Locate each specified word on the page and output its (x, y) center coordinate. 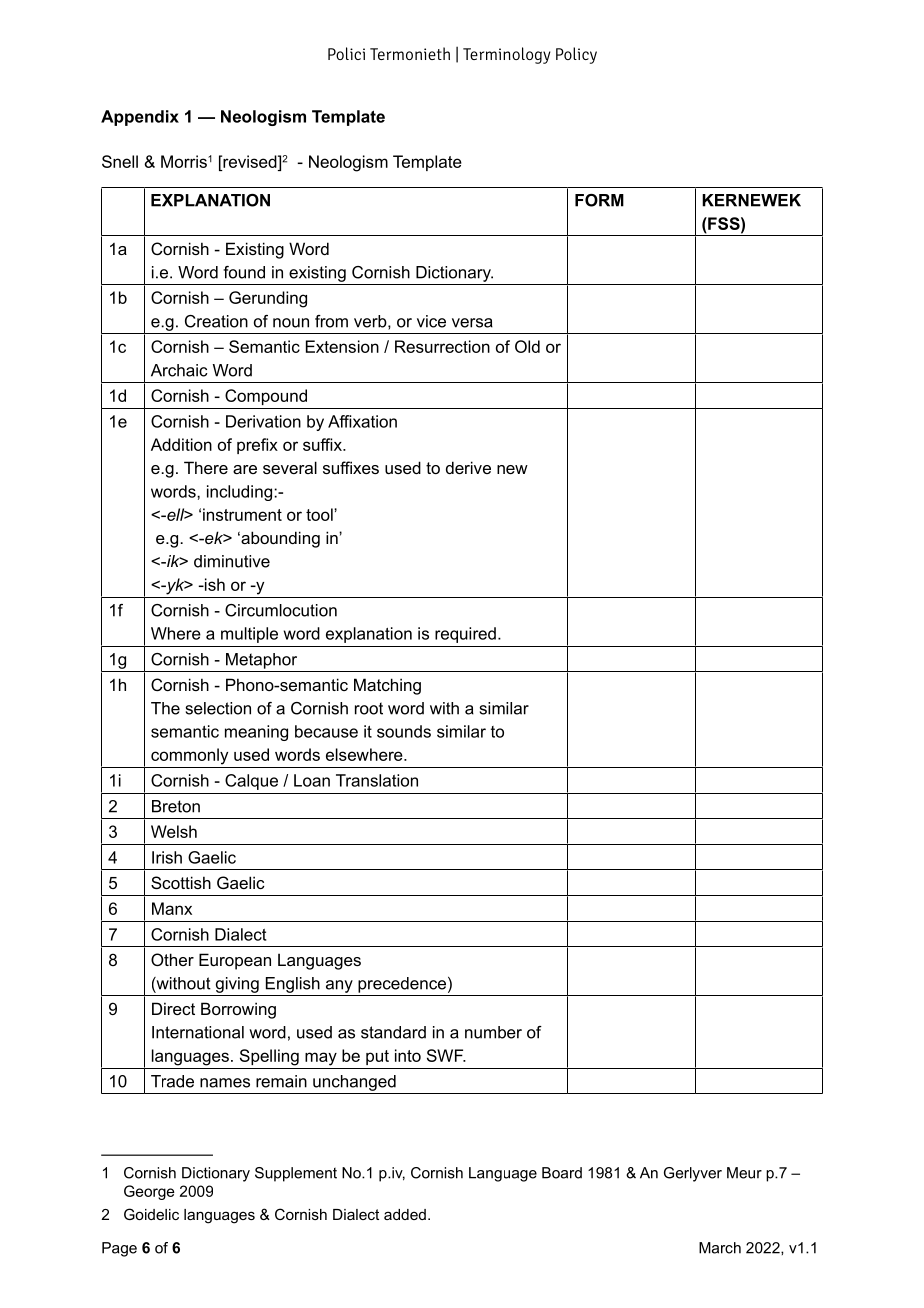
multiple (249, 635)
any (339, 986)
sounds (404, 731)
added (405, 1214)
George (149, 1192)
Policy (576, 55)
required (465, 635)
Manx (172, 908)
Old (527, 346)
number (493, 1032)
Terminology (507, 55)
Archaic (179, 370)
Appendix (140, 118)
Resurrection (442, 346)
